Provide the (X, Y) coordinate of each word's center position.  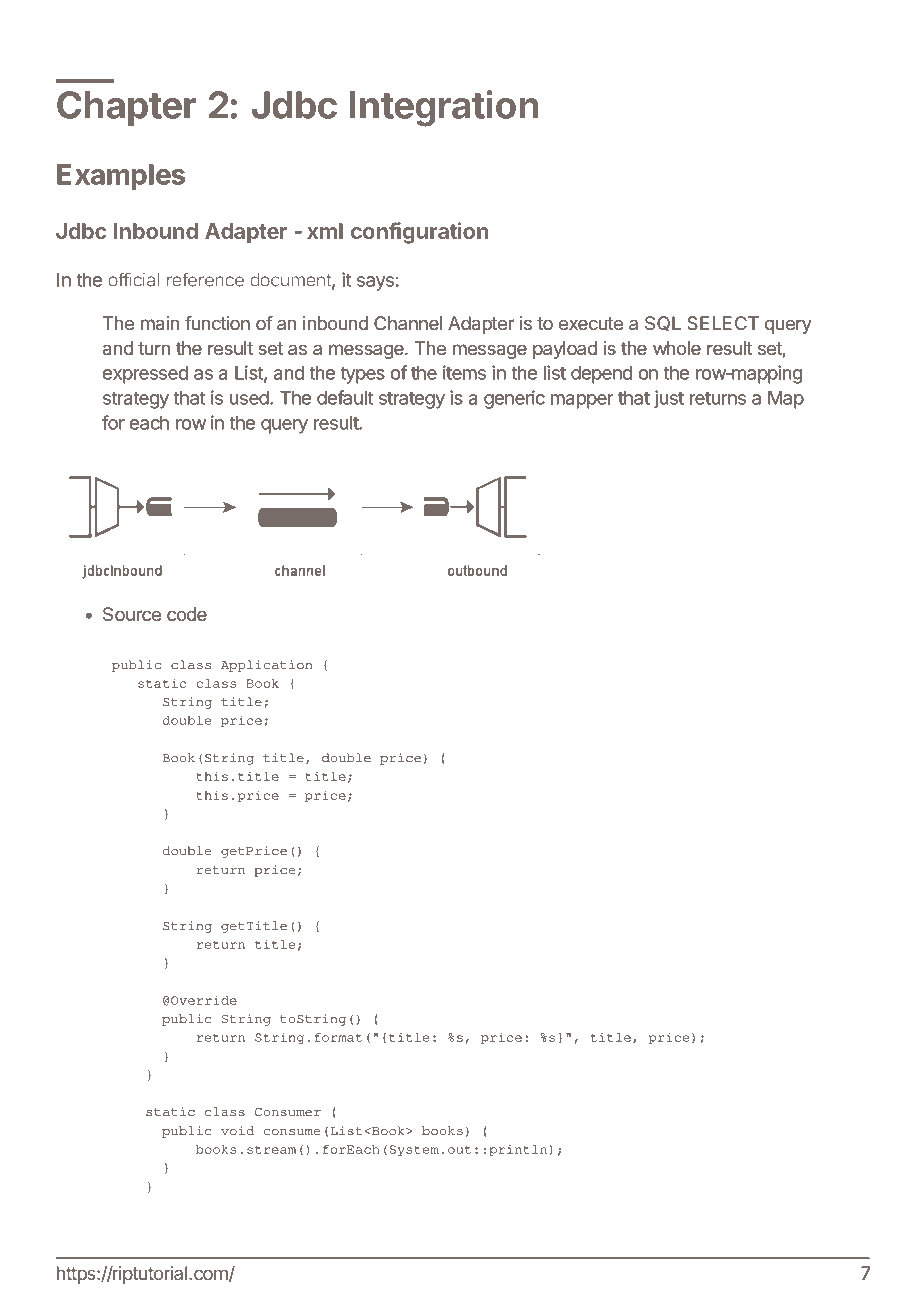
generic (514, 399)
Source (132, 614)
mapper (582, 401)
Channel (408, 323)
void (237, 1131)
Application (266, 666)
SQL (663, 324)
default (345, 397)
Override (204, 1000)
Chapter (127, 108)
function (217, 323)
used (250, 398)
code (187, 614)
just (669, 399)
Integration (444, 108)
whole (677, 348)
